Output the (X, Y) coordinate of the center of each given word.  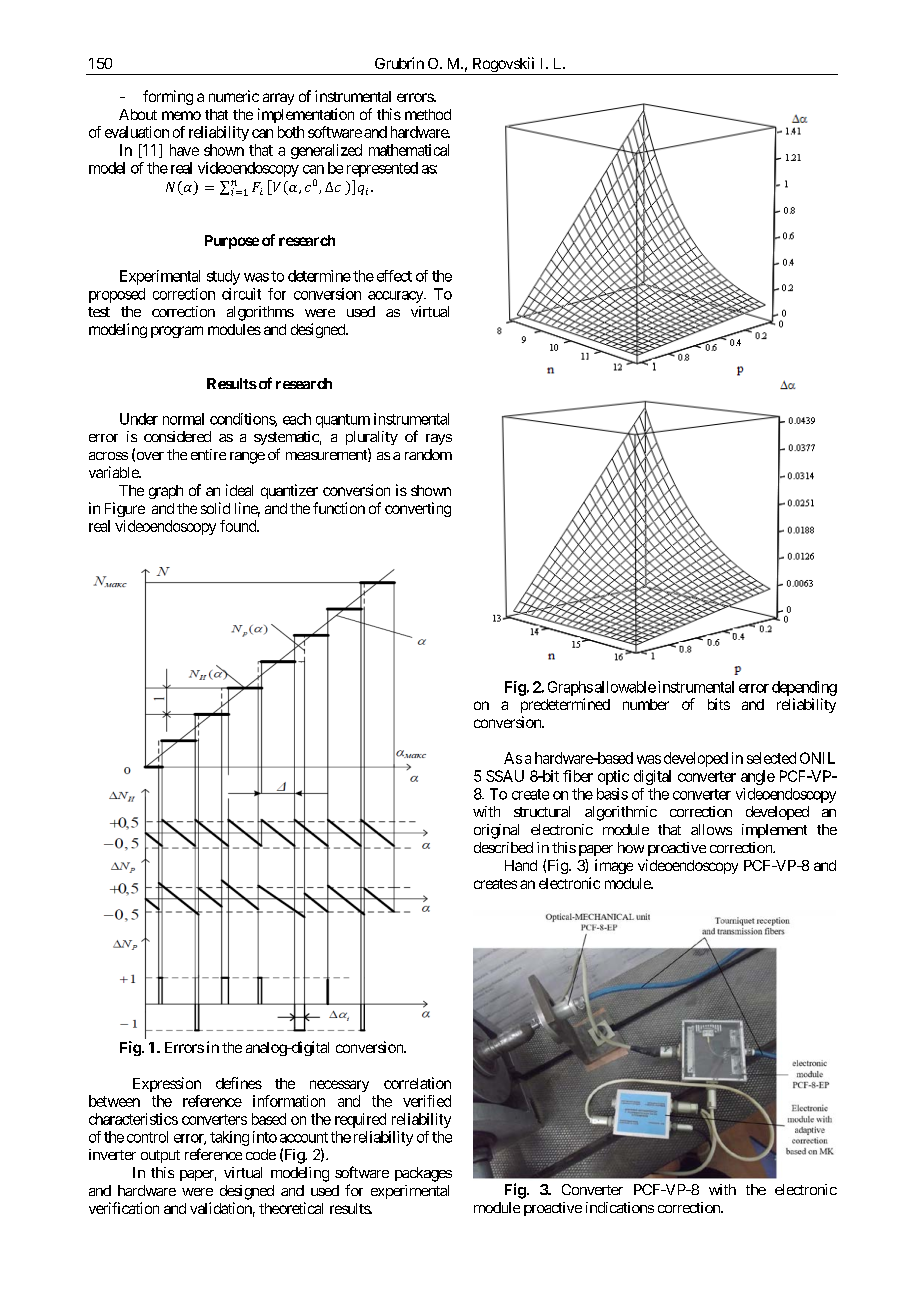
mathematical (409, 150)
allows (711, 829)
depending (804, 688)
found (239, 526)
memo (181, 115)
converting (418, 509)
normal (183, 419)
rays (439, 439)
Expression (167, 1084)
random (428, 454)
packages (423, 1174)
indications (620, 1207)
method (428, 114)
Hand (521, 865)
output (160, 1156)
